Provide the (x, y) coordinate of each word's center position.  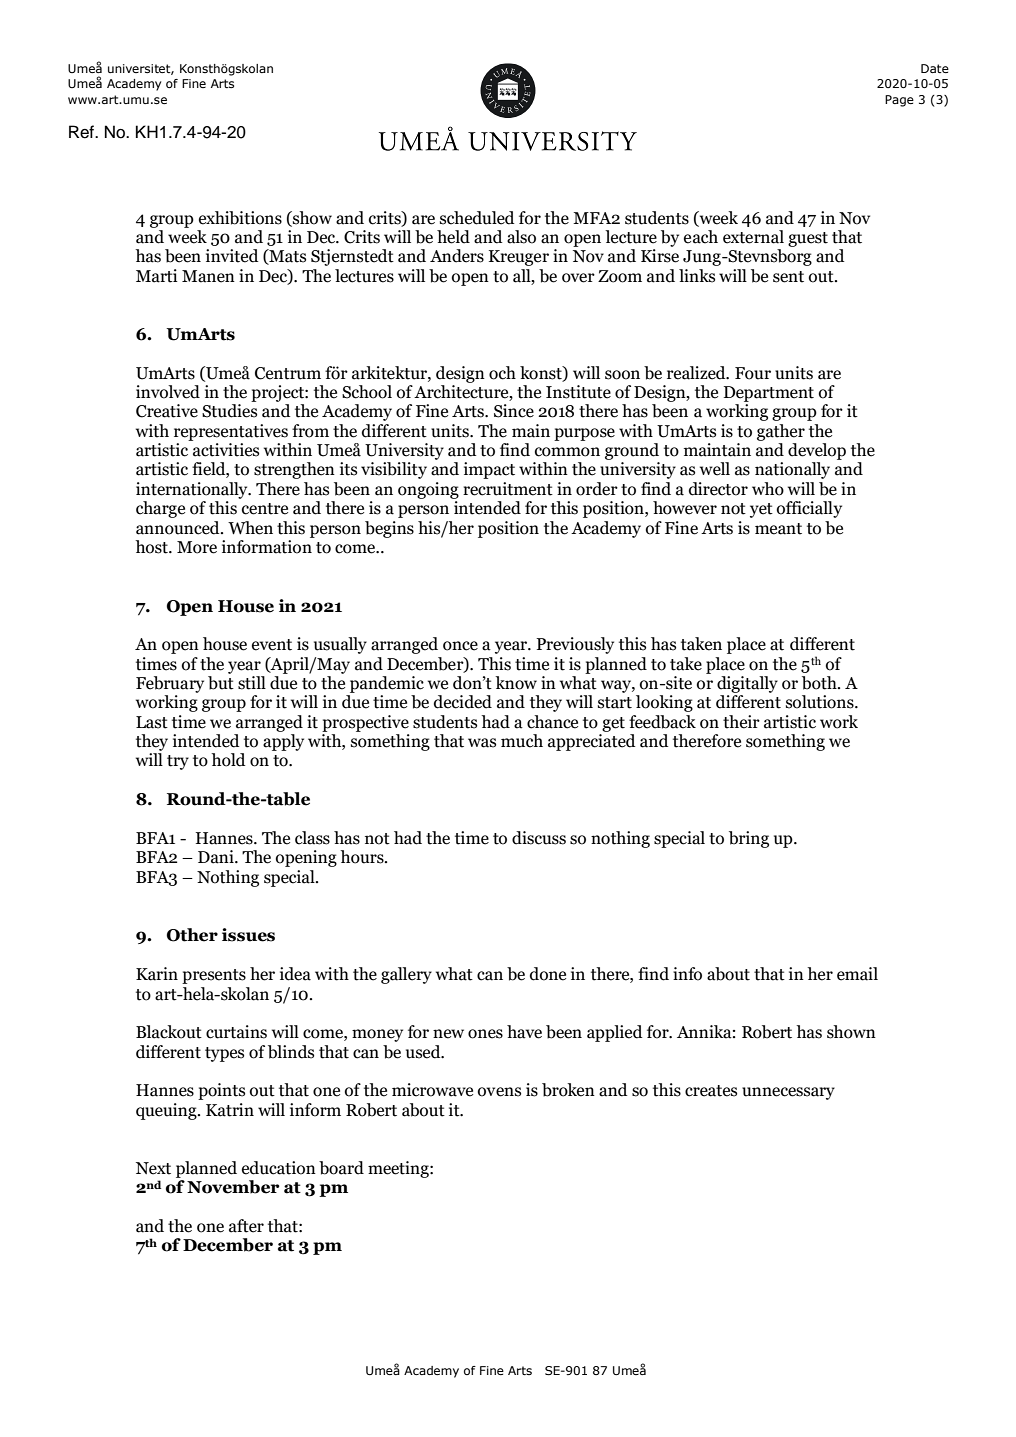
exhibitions (240, 218)
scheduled (477, 218)
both (820, 683)
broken (568, 1090)
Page (899, 101)
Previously (575, 645)
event (272, 645)
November (233, 1187)
